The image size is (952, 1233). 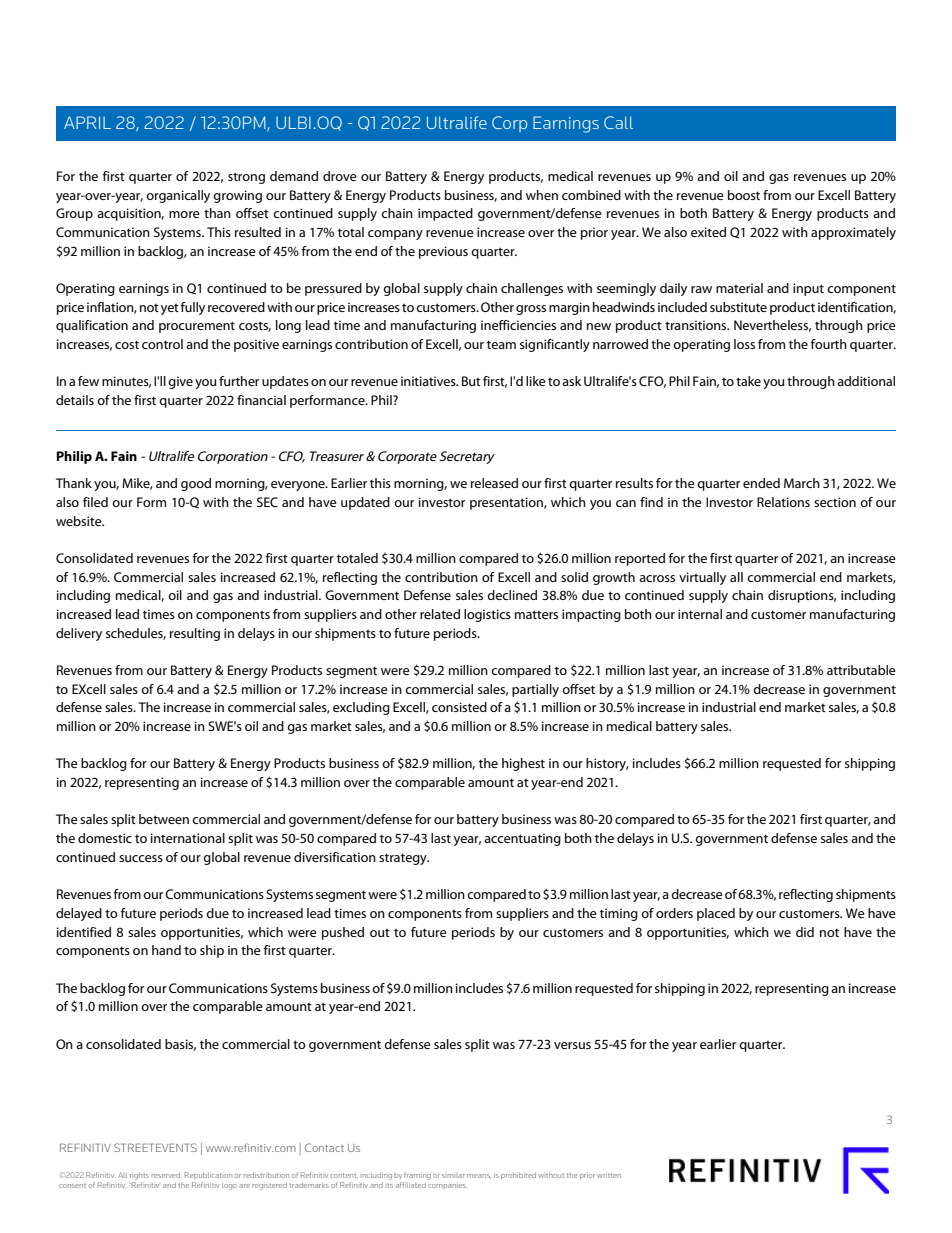 What do you see at coordinates (744, 195) in the screenshot?
I see `boost` at bounding box center [744, 195].
